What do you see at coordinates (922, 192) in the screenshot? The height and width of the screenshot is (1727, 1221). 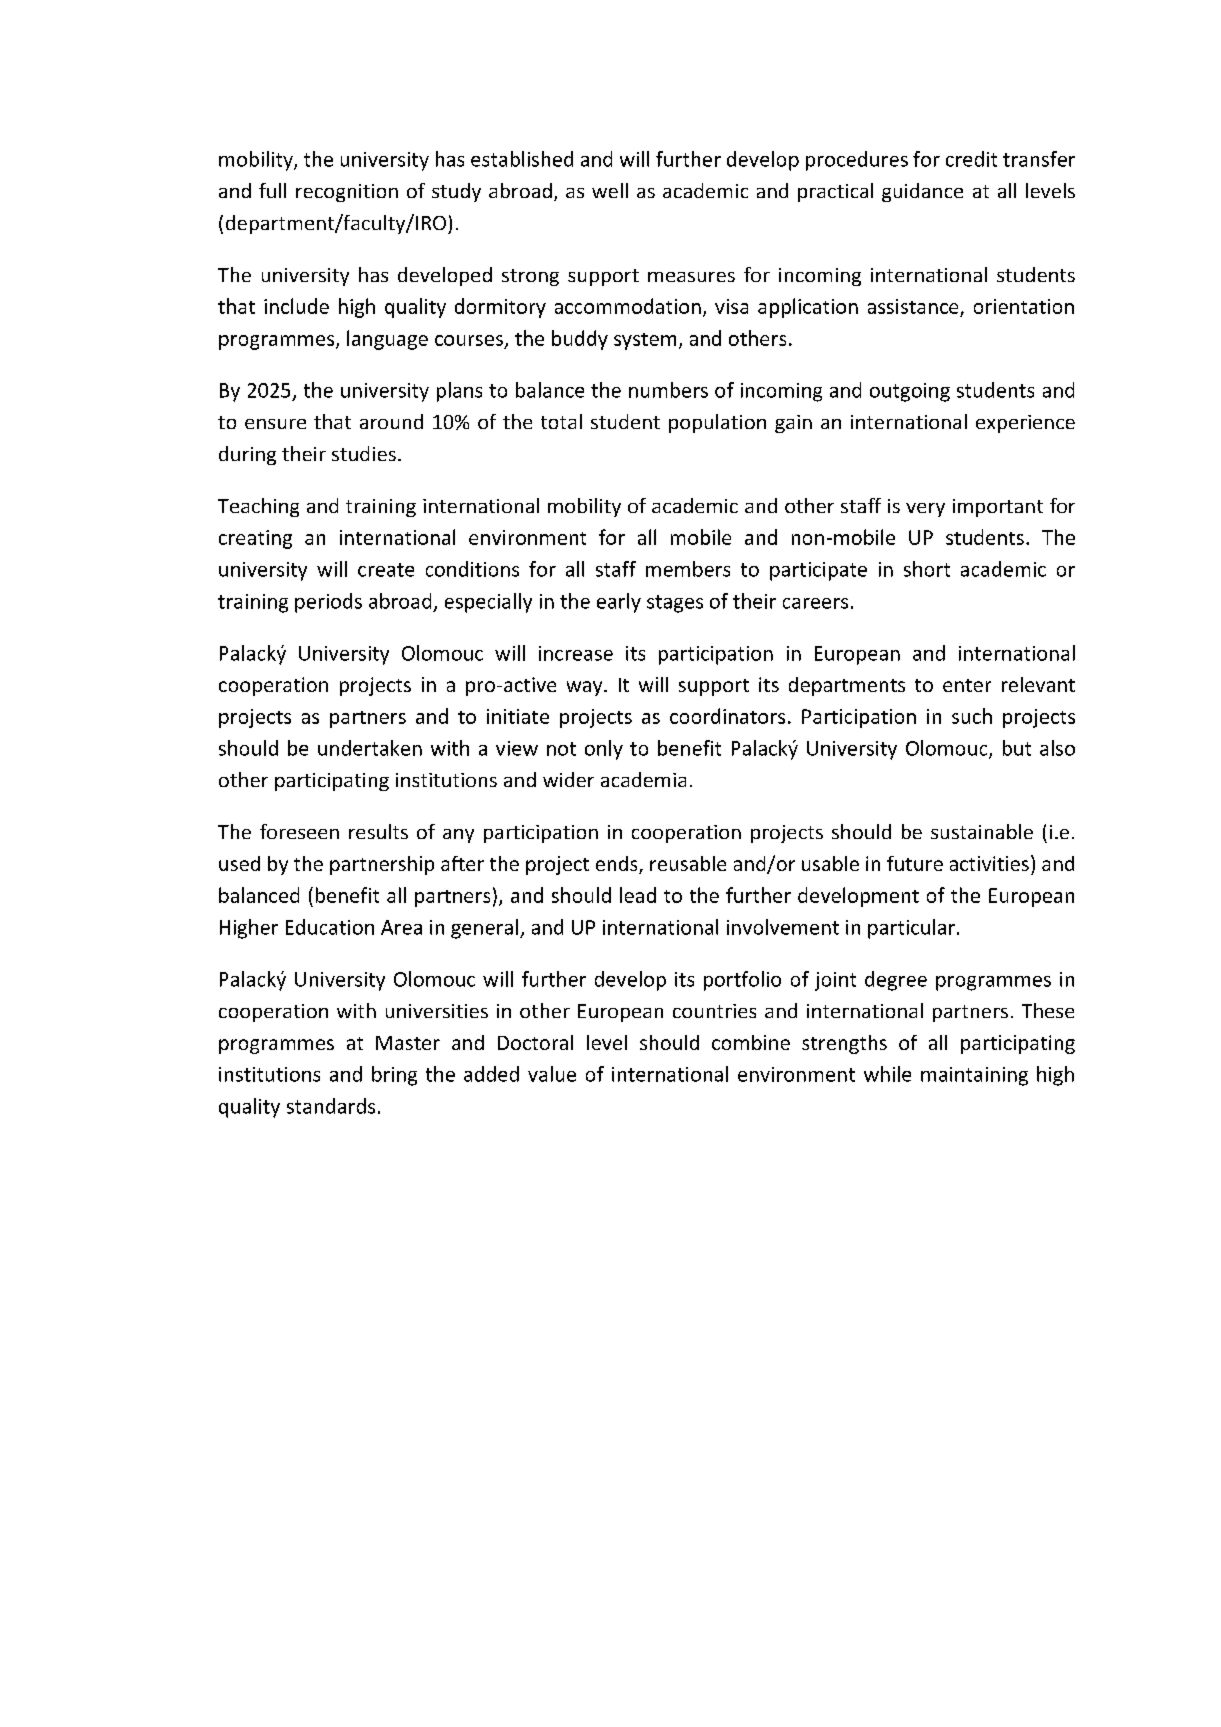 I see `guidance` at bounding box center [922, 192].
